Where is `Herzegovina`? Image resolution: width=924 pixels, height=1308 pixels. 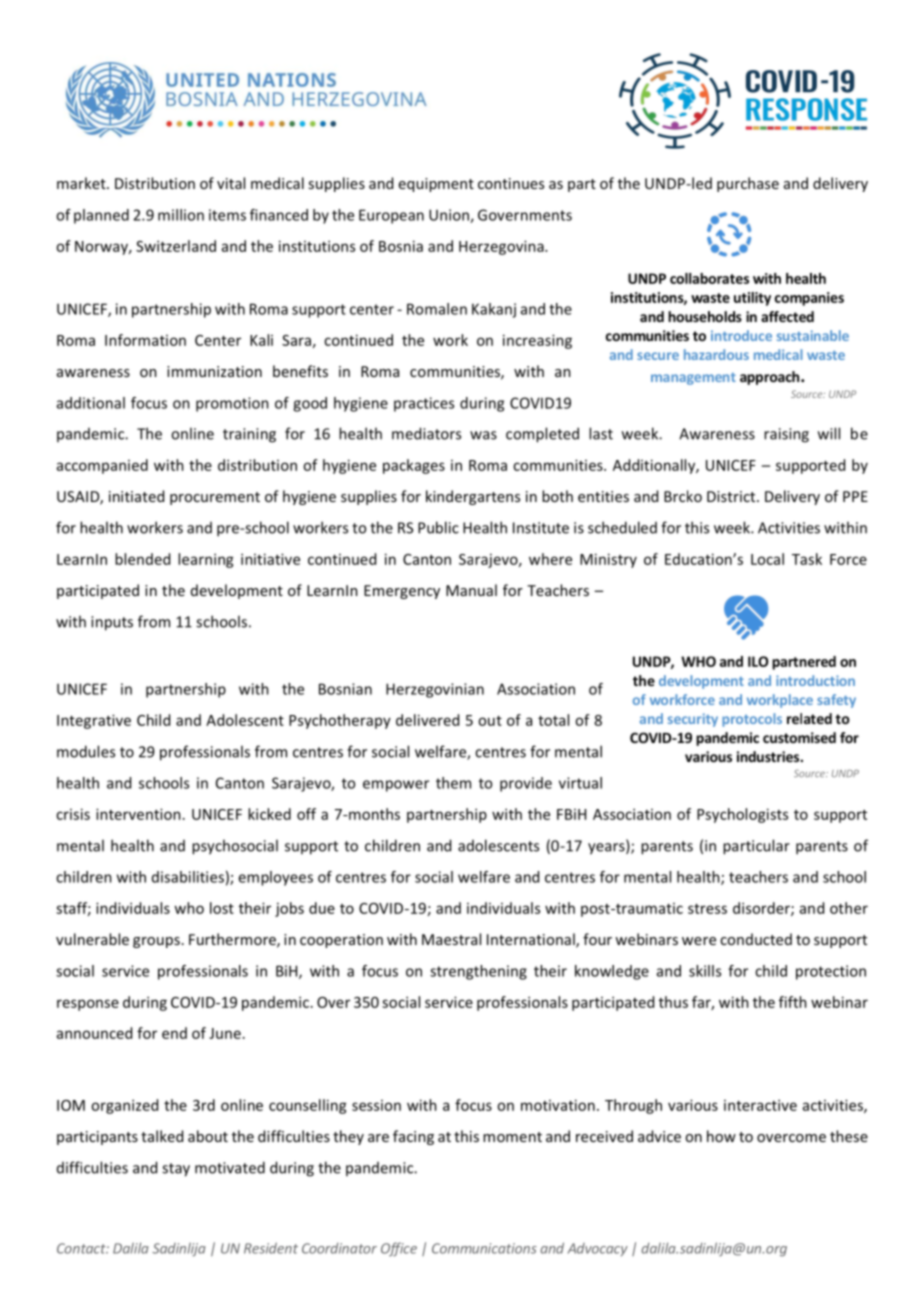
Herzegovina is located at coordinates (502, 247).
